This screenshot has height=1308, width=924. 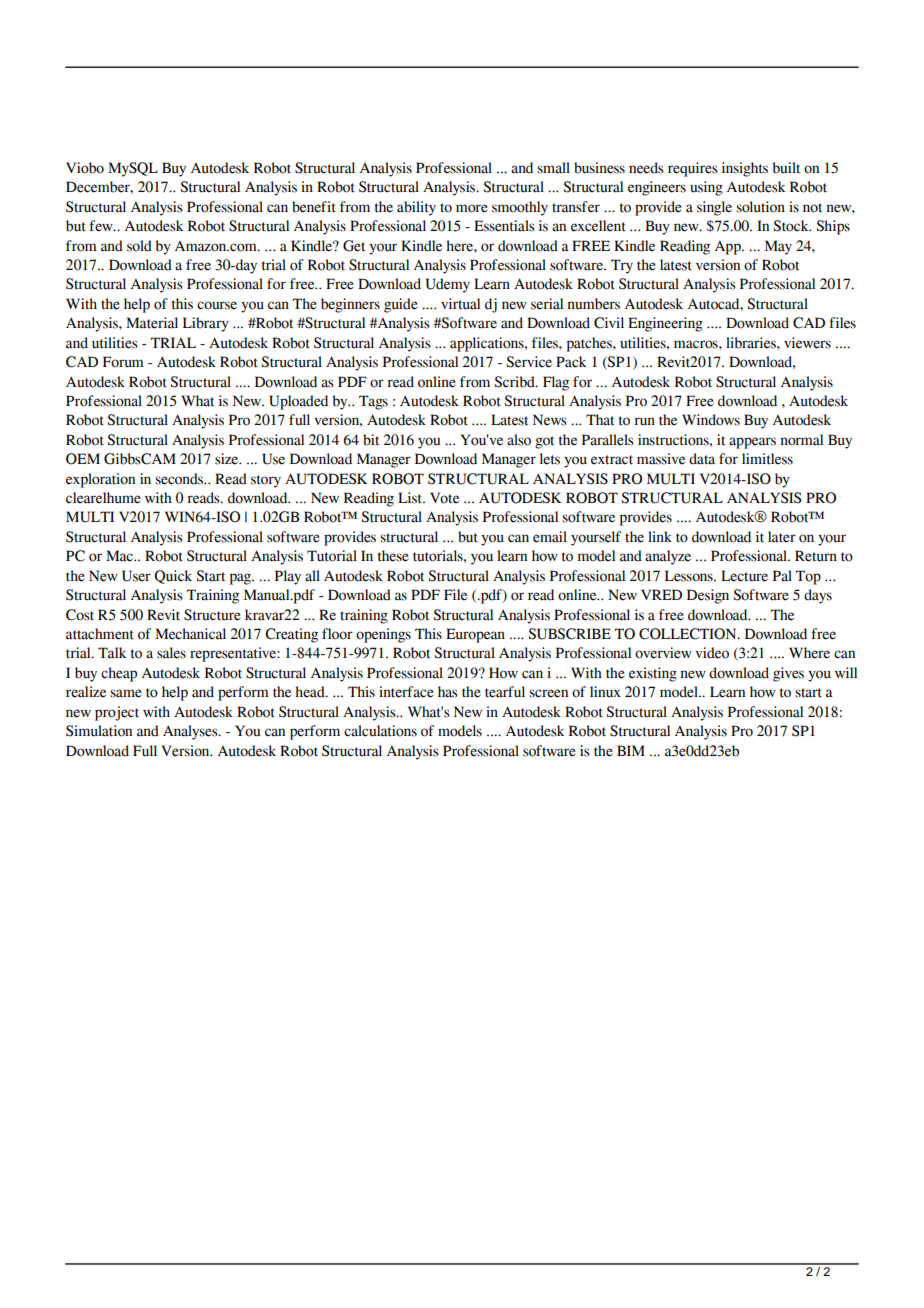 I want to click on few, so click(x=102, y=226).
